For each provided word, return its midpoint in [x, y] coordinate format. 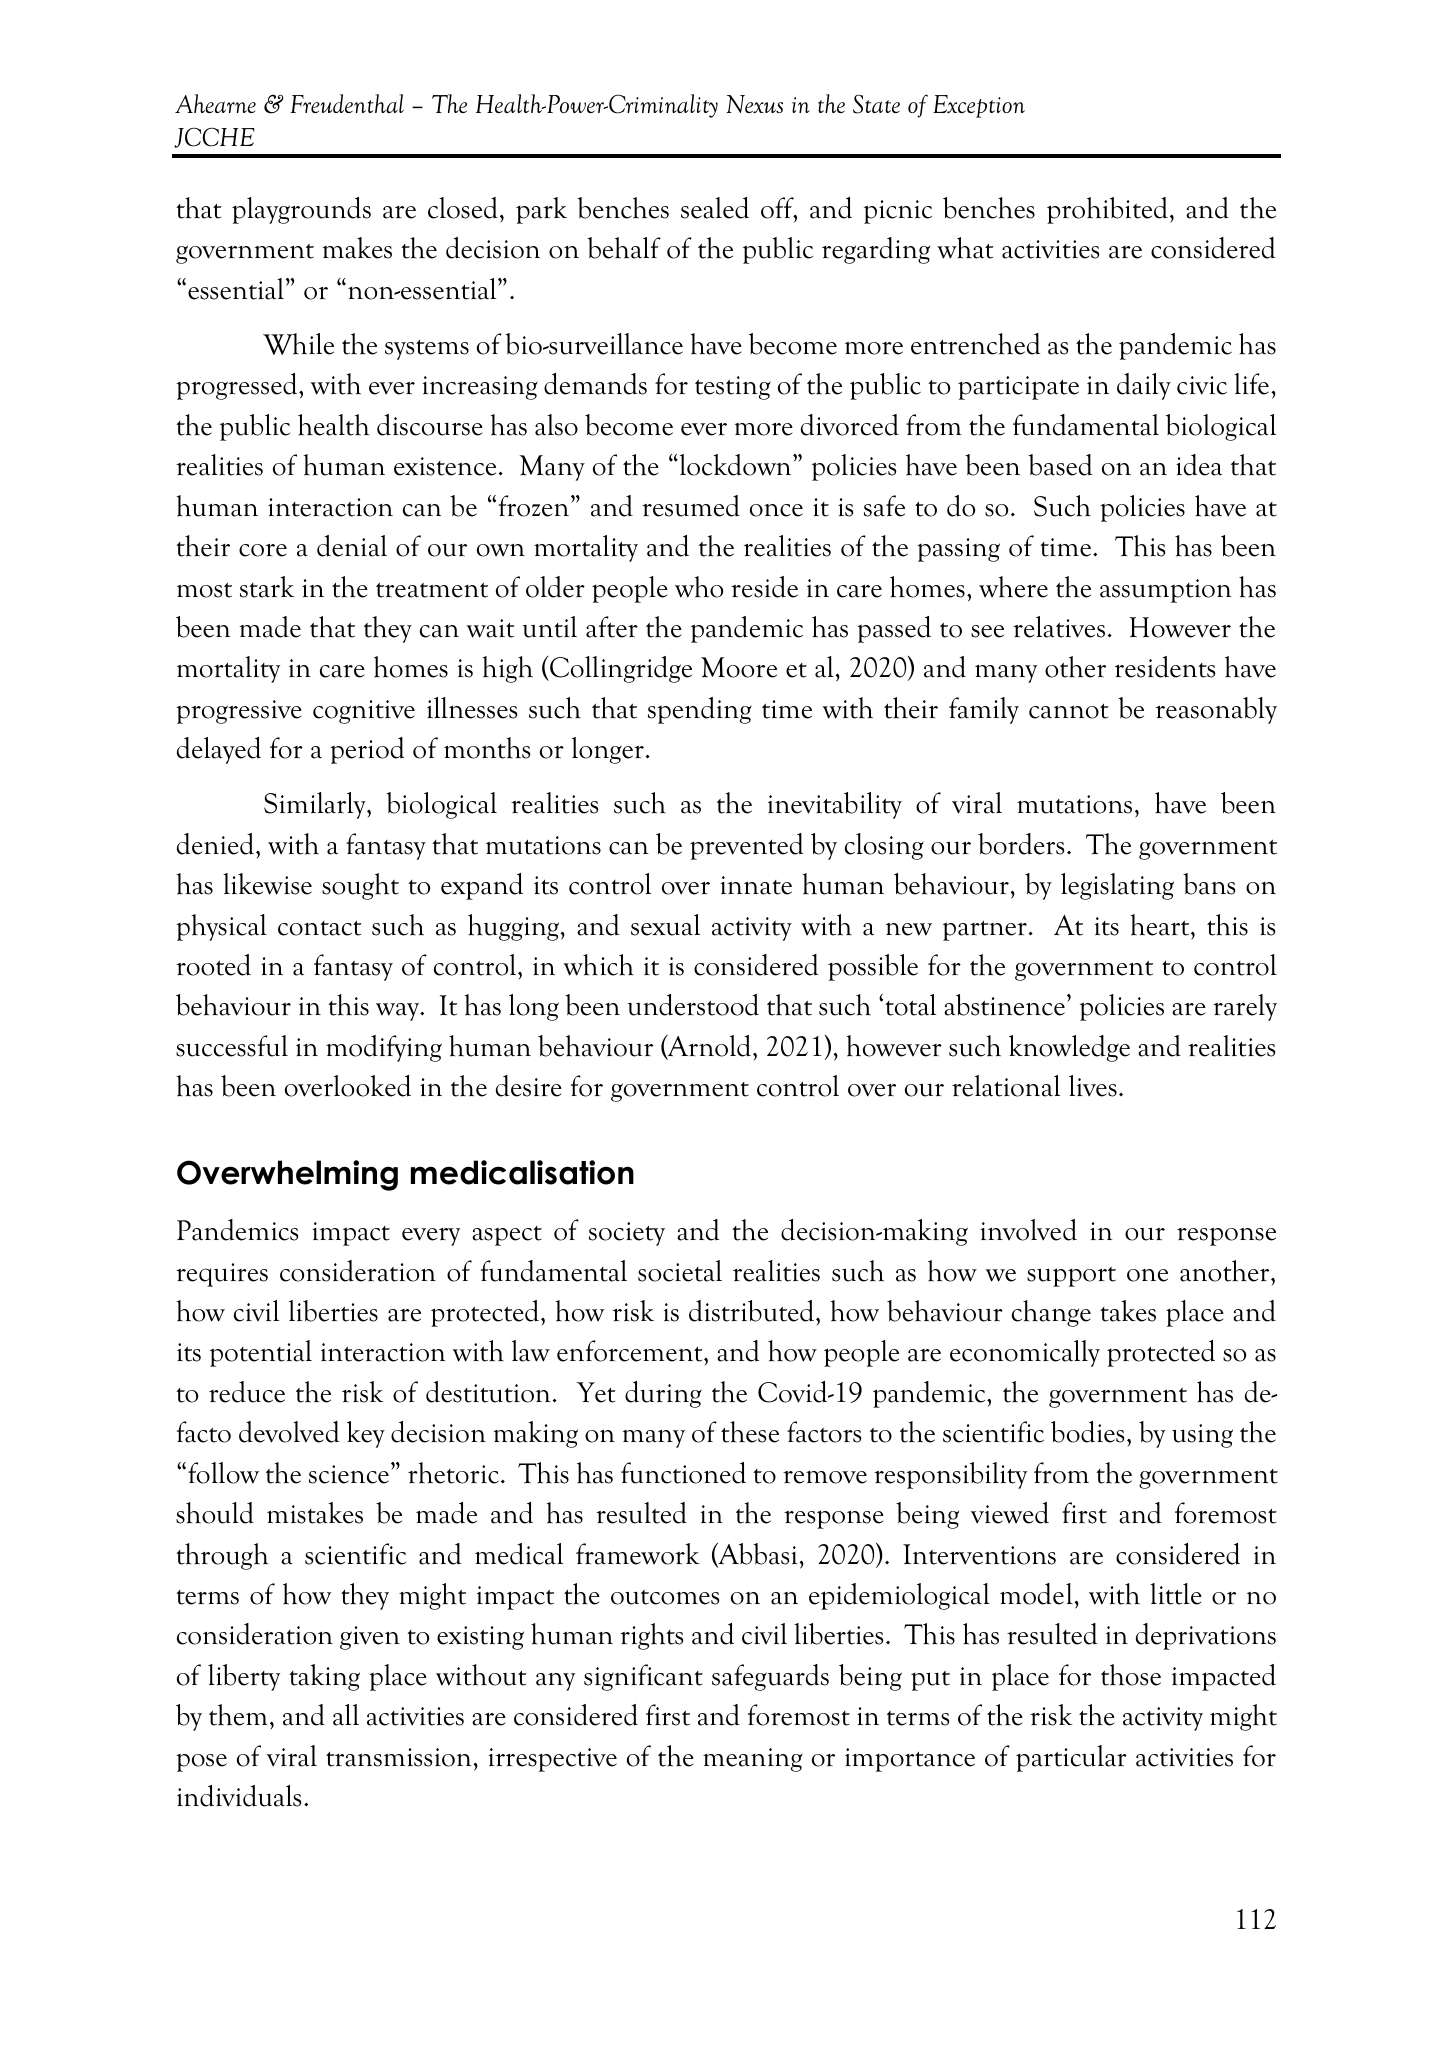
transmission [400, 1757]
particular [1071, 1758]
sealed [715, 208]
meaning [753, 1760]
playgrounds [301, 210]
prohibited [1107, 210]
